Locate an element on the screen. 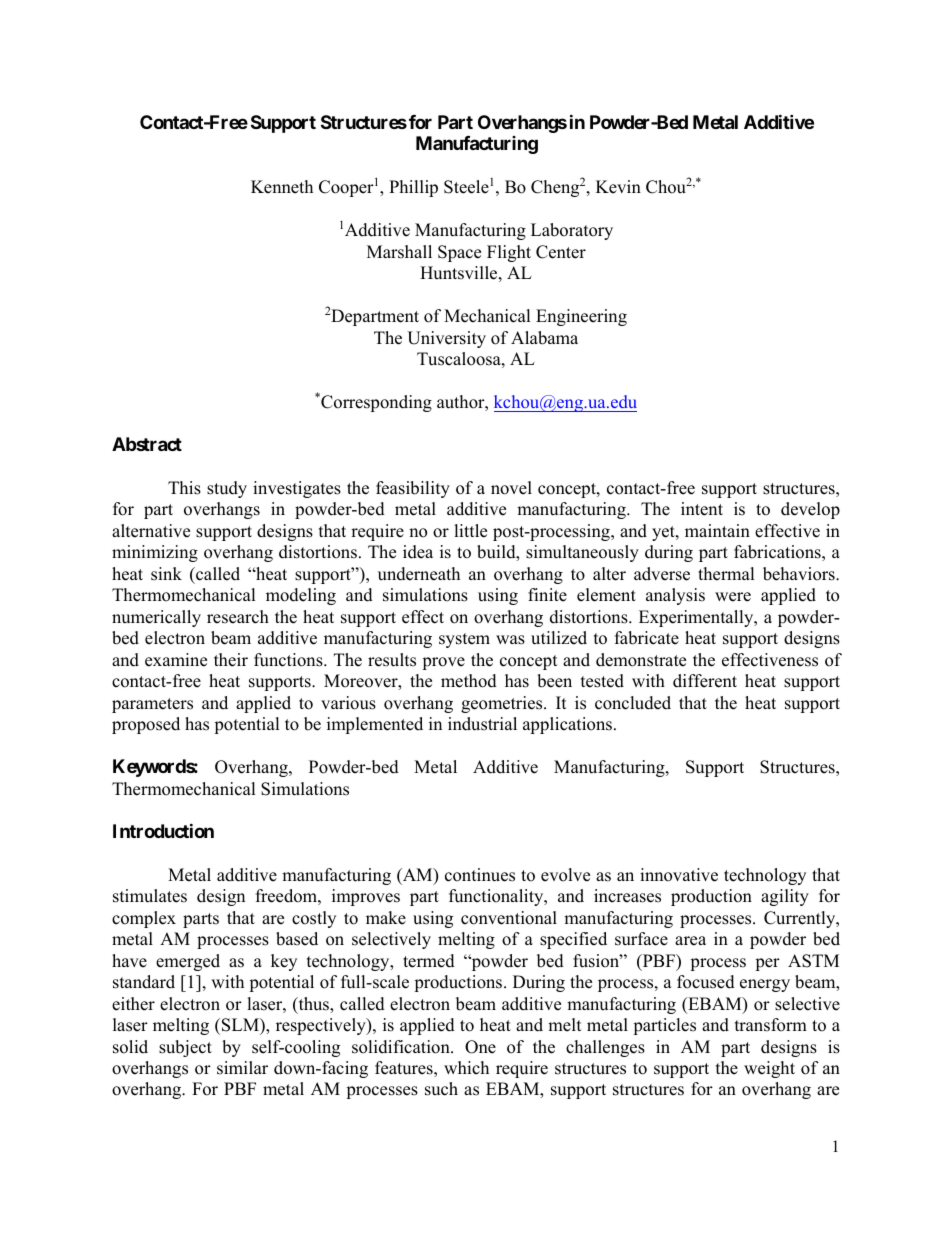 This screenshot has height=1233, width=952. Kevin is located at coordinates (618, 187).
